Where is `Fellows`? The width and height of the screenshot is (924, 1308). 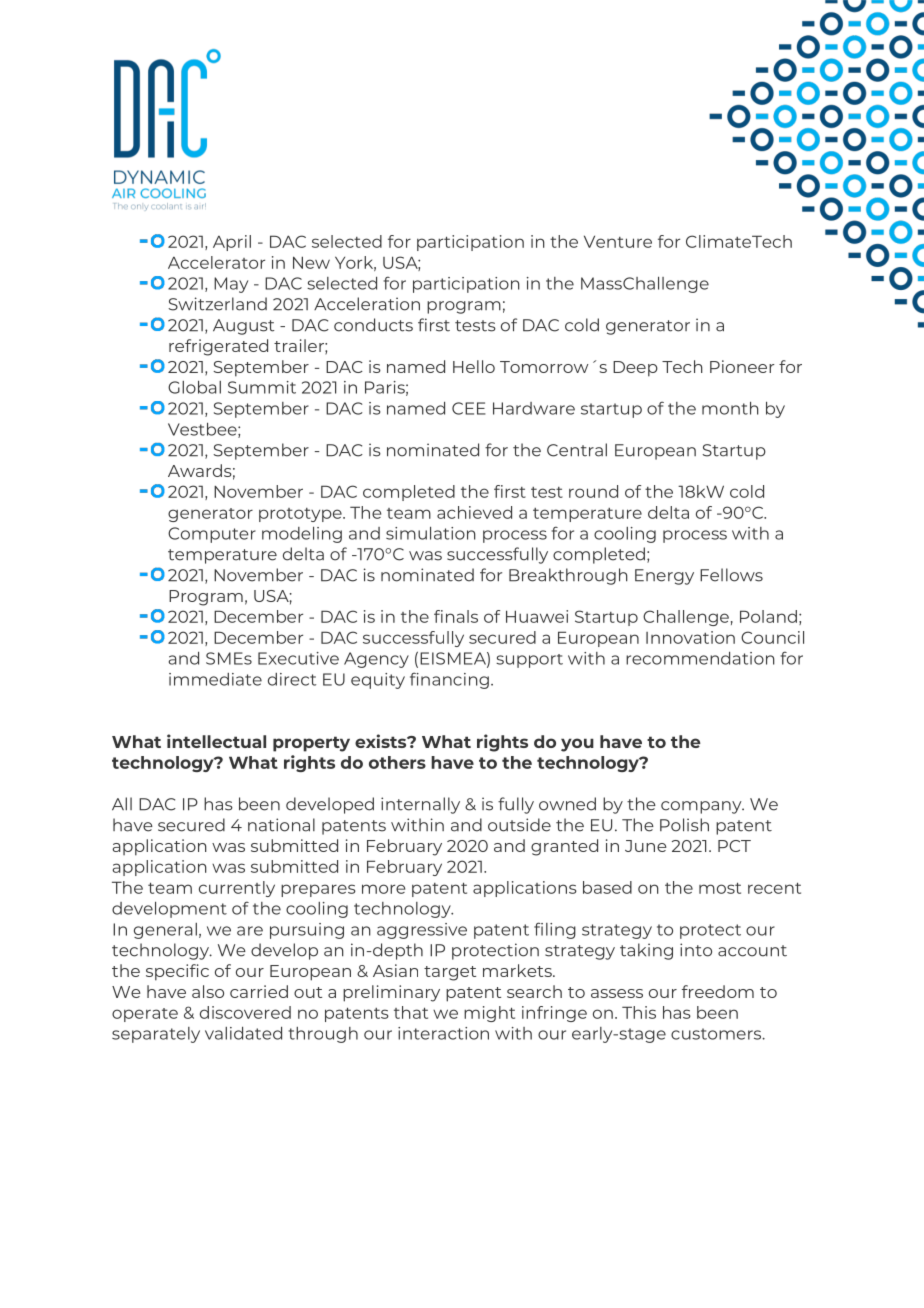
Fellows is located at coordinates (731, 575).
